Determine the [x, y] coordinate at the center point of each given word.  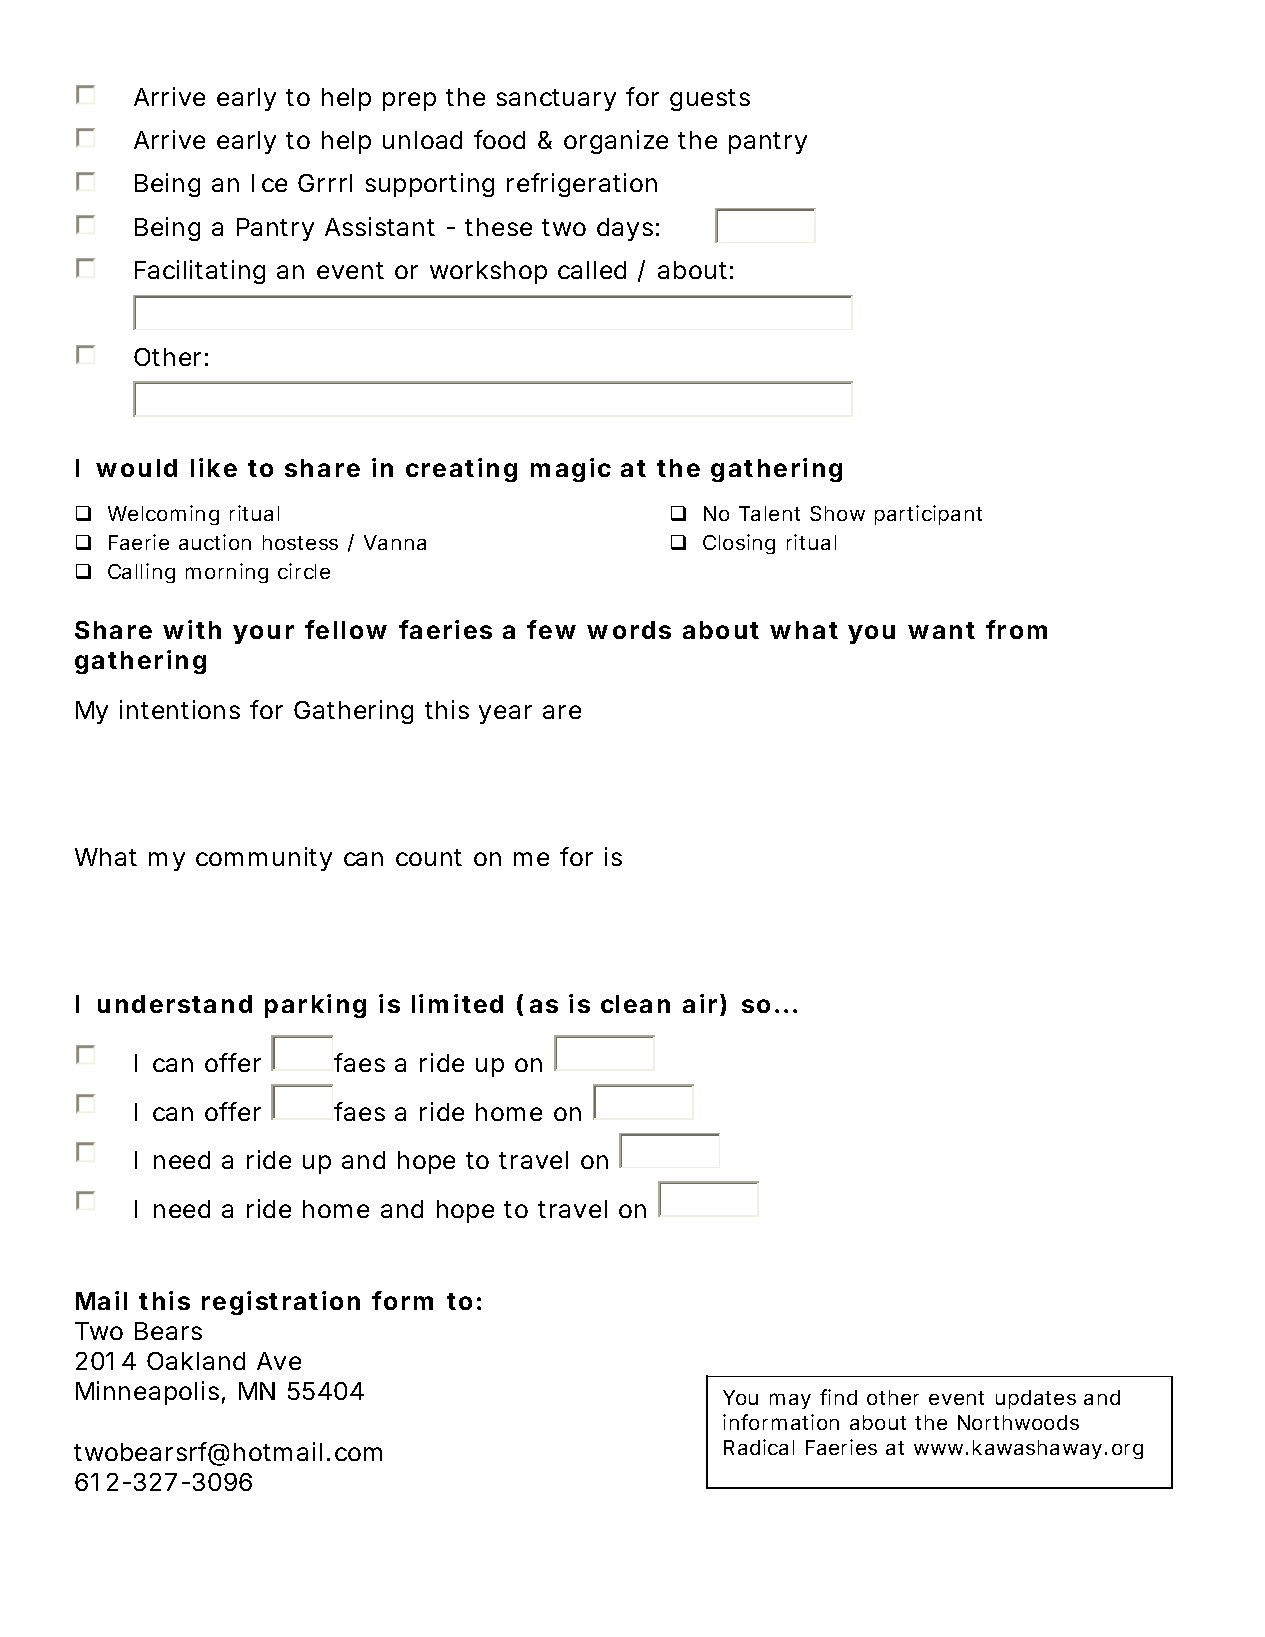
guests [710, 100]
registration [281, 1303]
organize [616, 142]
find [838, 1397]
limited [457, 1003]
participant [928, 515]
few [551, 629]
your [263, 634]
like [214, 467]
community [264, 859]
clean [635, 1004]
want [941, 630]
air [700, 1003]
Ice [269, 183]
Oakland [196, 1361]
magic [571, 470]
